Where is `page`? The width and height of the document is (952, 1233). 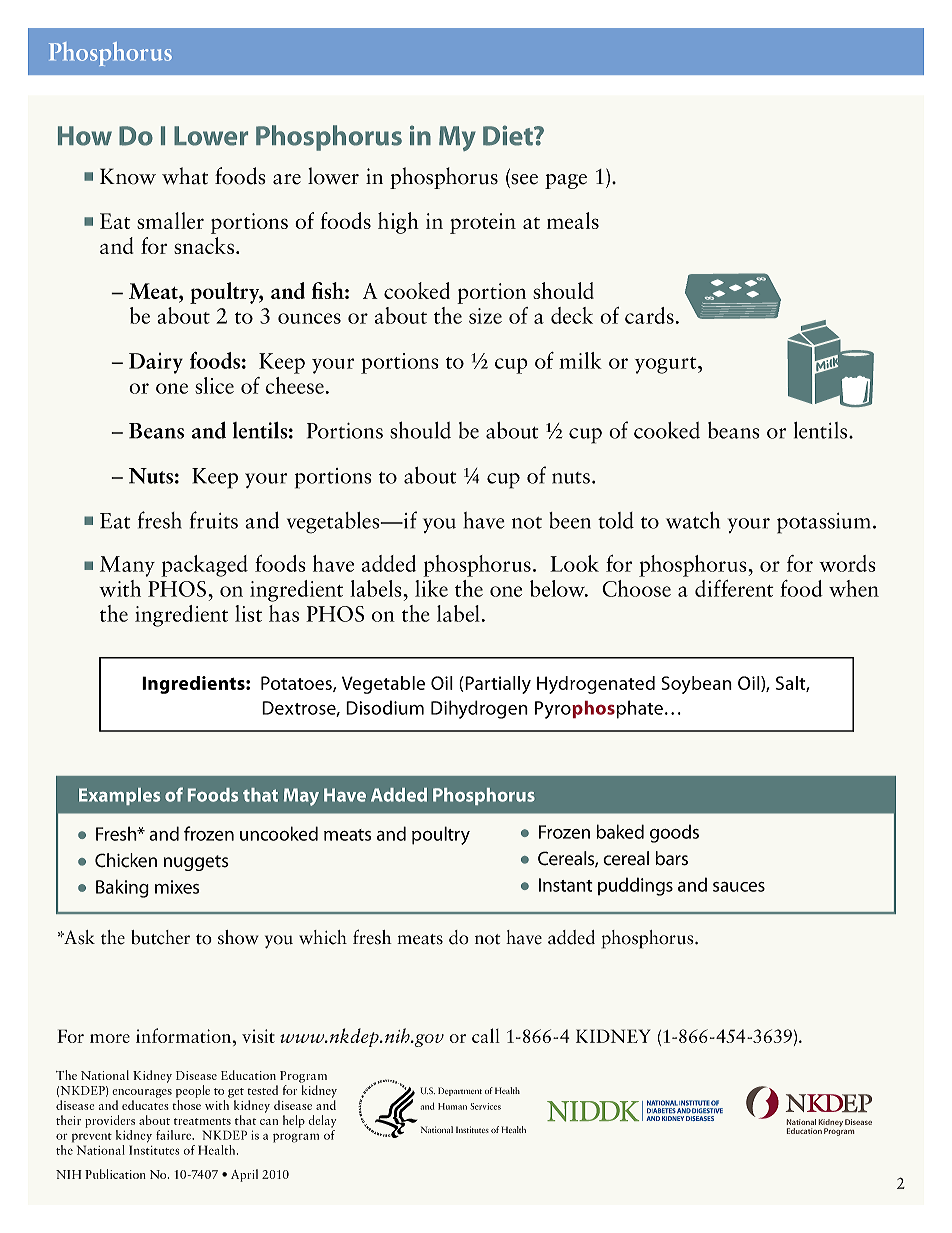
page is located at coordinates (566, 181).
